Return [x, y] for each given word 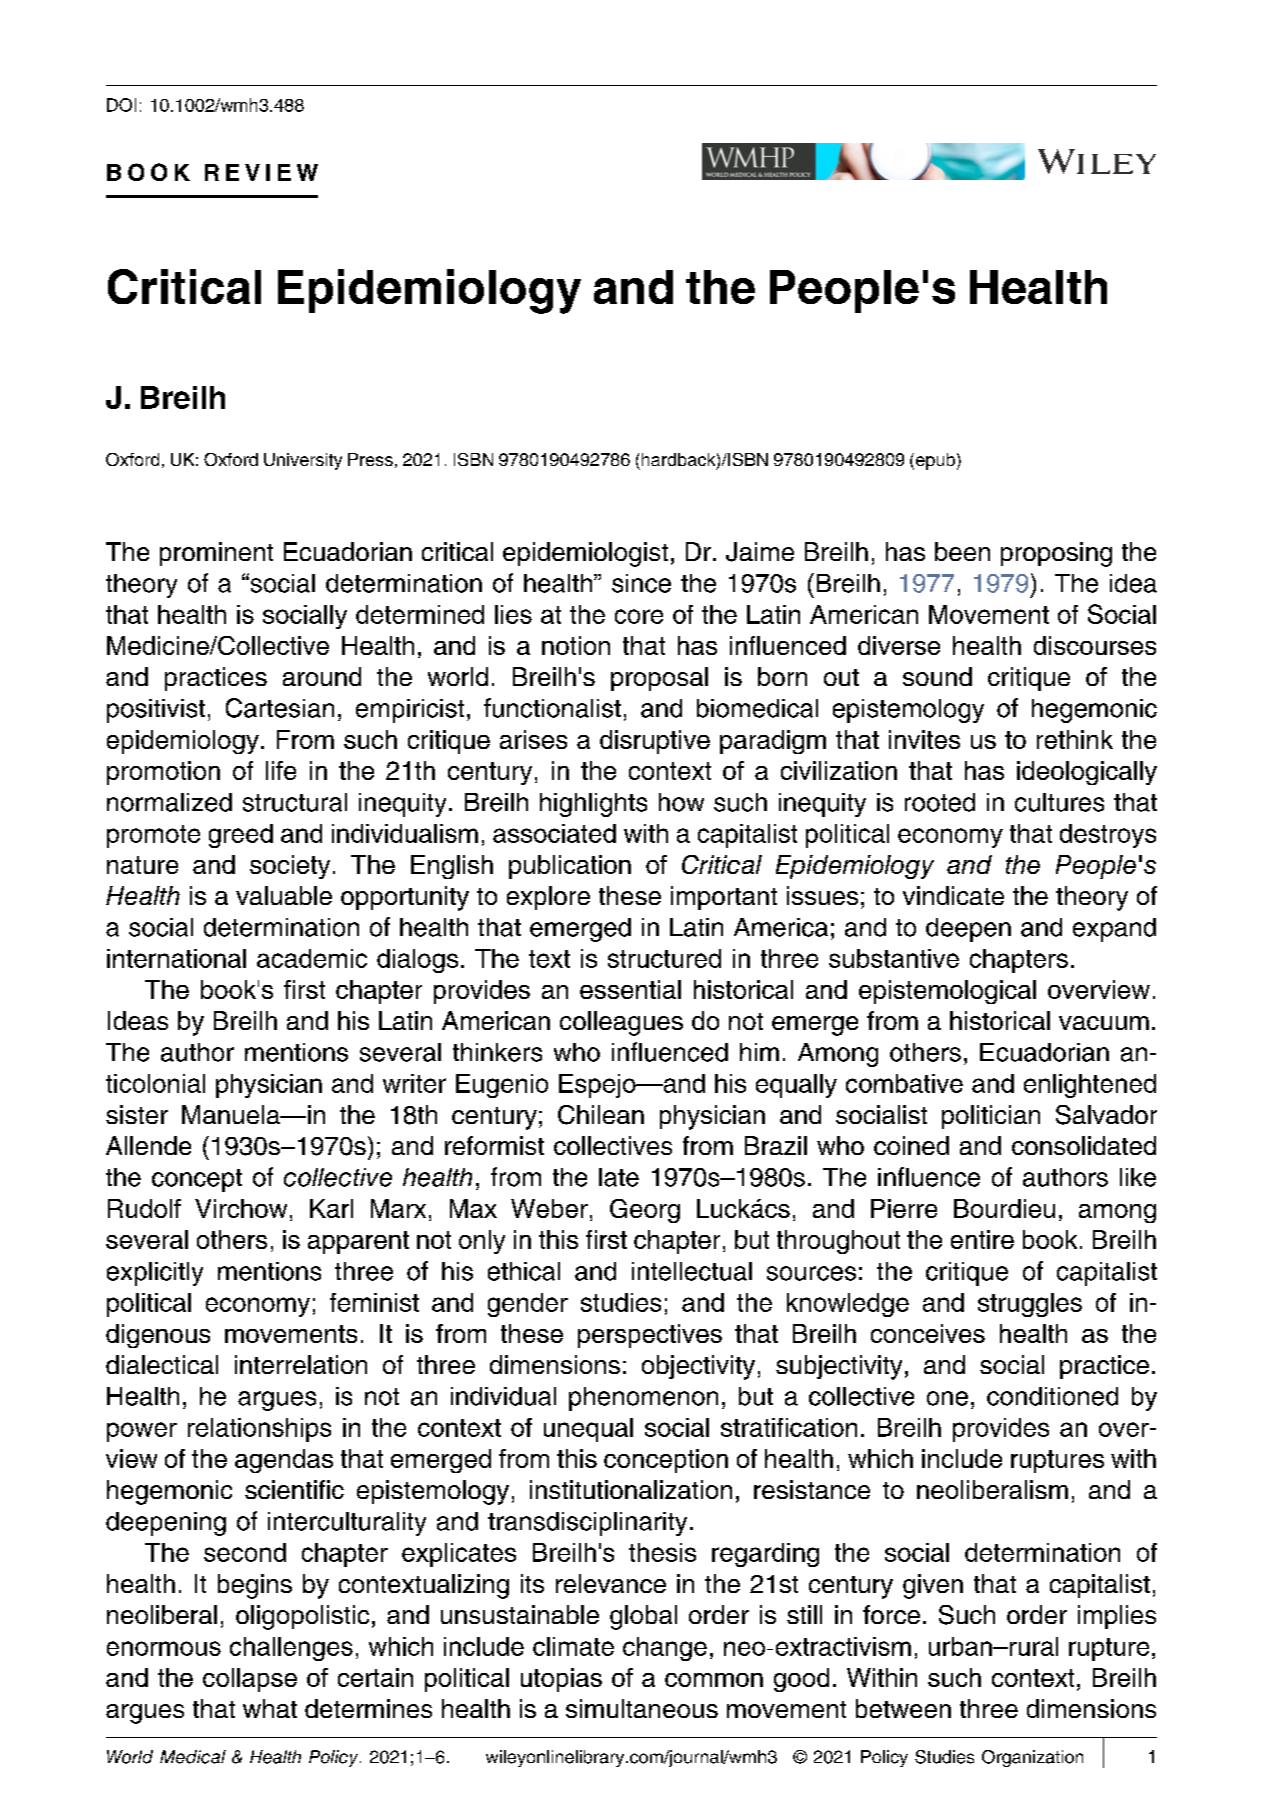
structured [664, 958]
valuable [284, 895]
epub [934, 461]
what [270, 1708]
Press [370, 459]
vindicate [953, 895]
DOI [121, 105]
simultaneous [642, 1708]
